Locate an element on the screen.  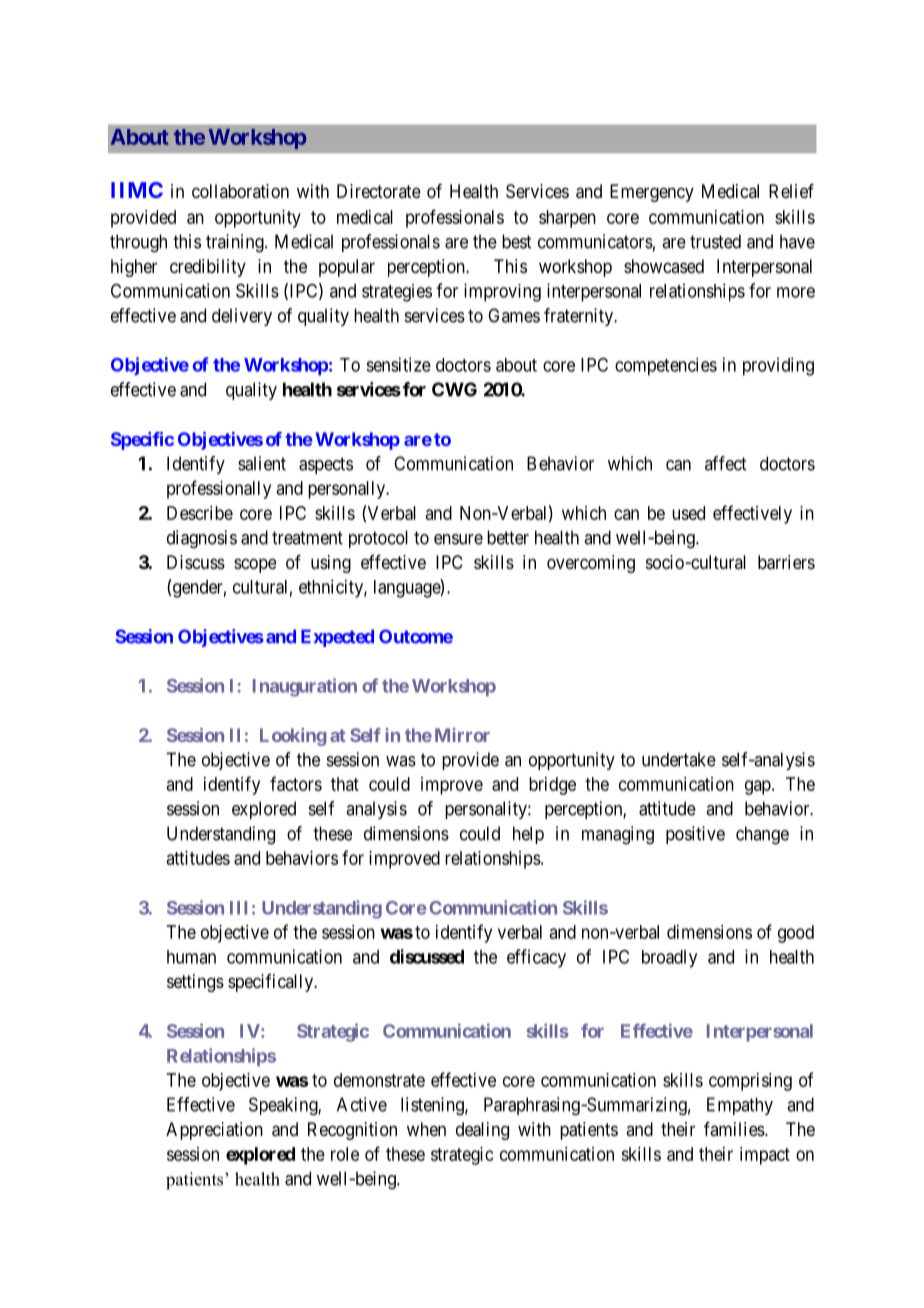
sensitize is located at coordinates (398, 364).
